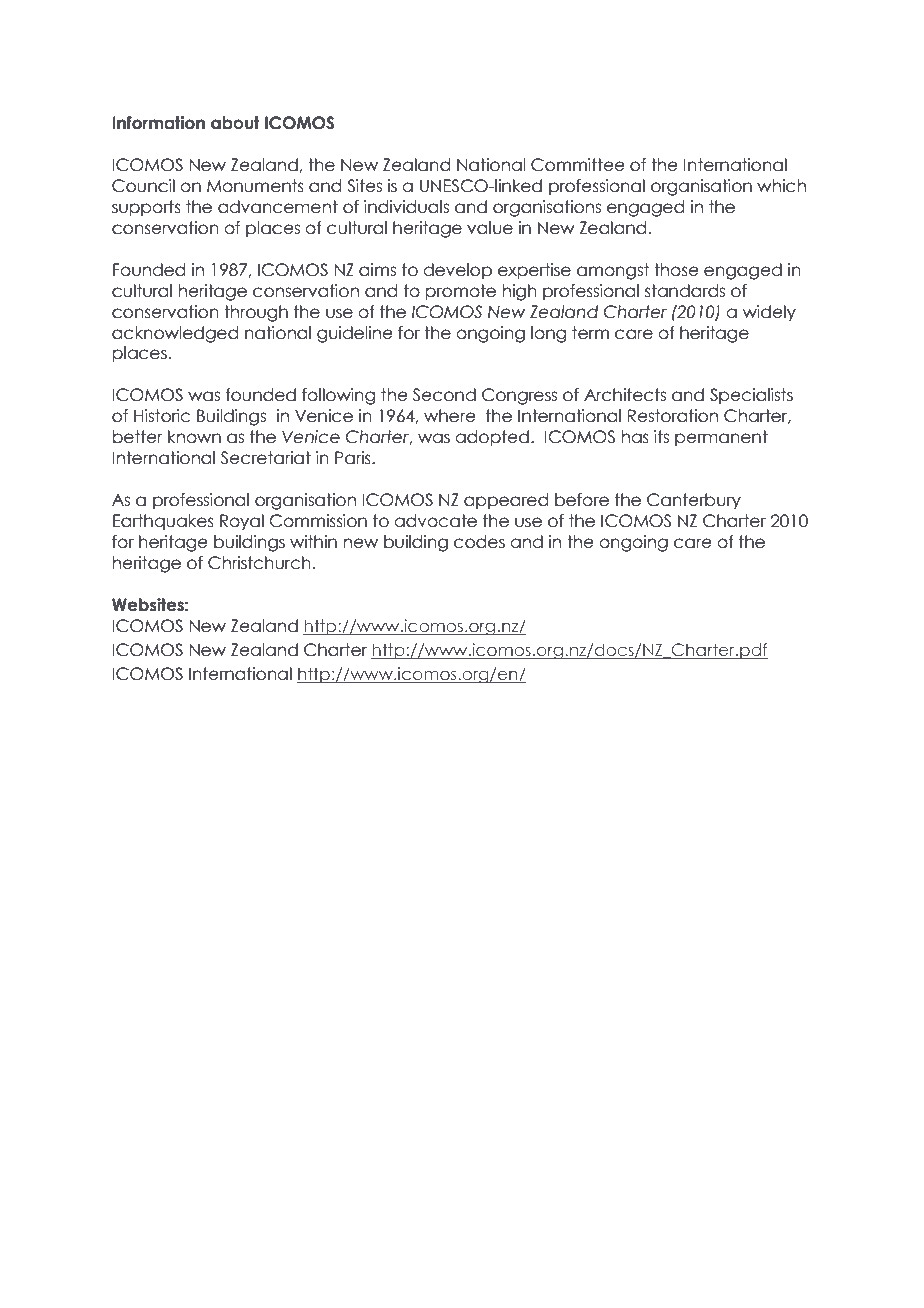 Image resolution: width=924 pixels, height=1308 pixels. What do you see at coordinates (676, 270) in the screenshot?
I see `those` at bounding box center [676, 270].
